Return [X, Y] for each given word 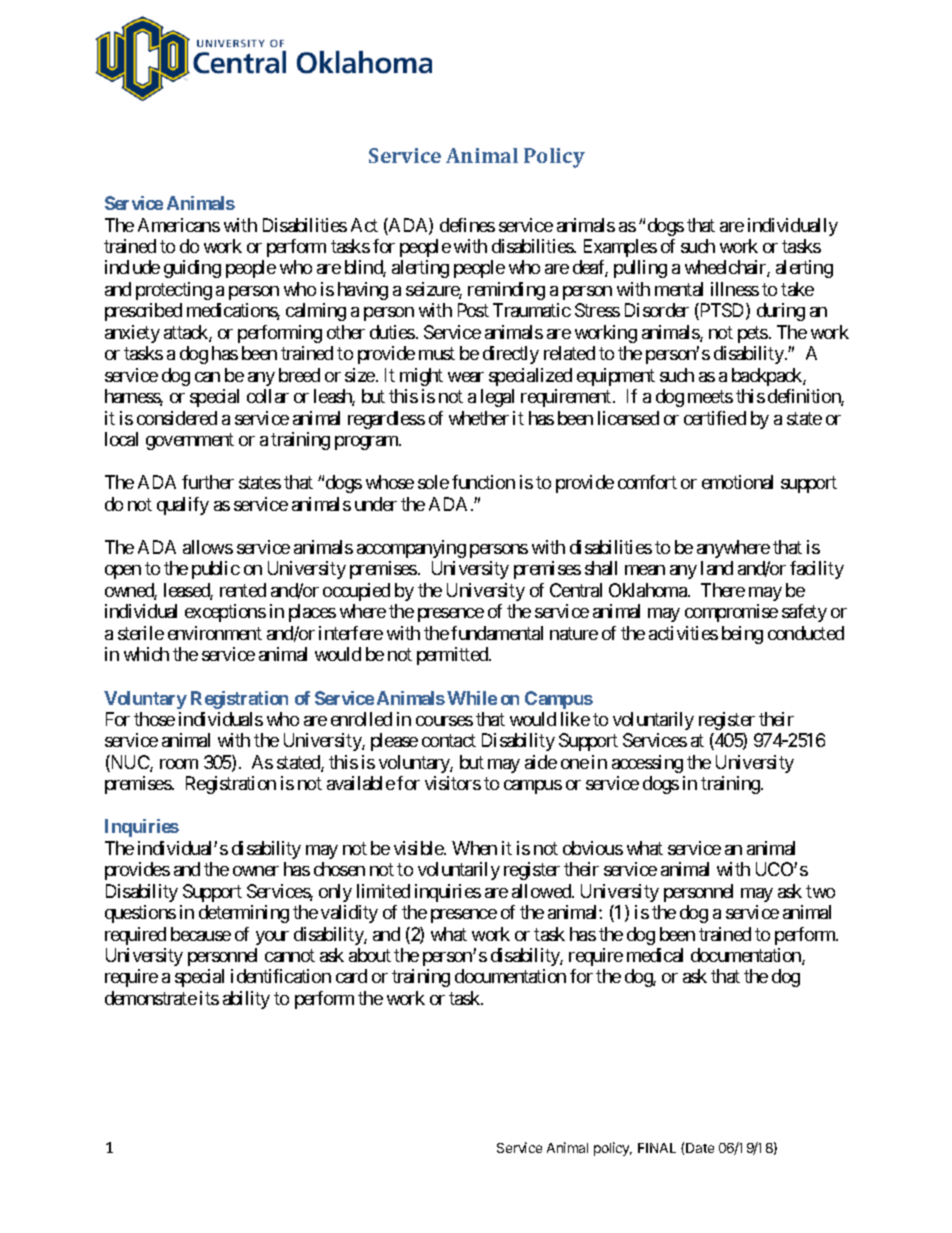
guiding [192, 269]
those [154, 719]
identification [281, 976]
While [472, 698]
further [208, 482]
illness [735, 289]
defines [467, 225]
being [742, 635]
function [483, 482]
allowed [542, 891]
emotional [737, 482]
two [820, 891]
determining [244, 914]
